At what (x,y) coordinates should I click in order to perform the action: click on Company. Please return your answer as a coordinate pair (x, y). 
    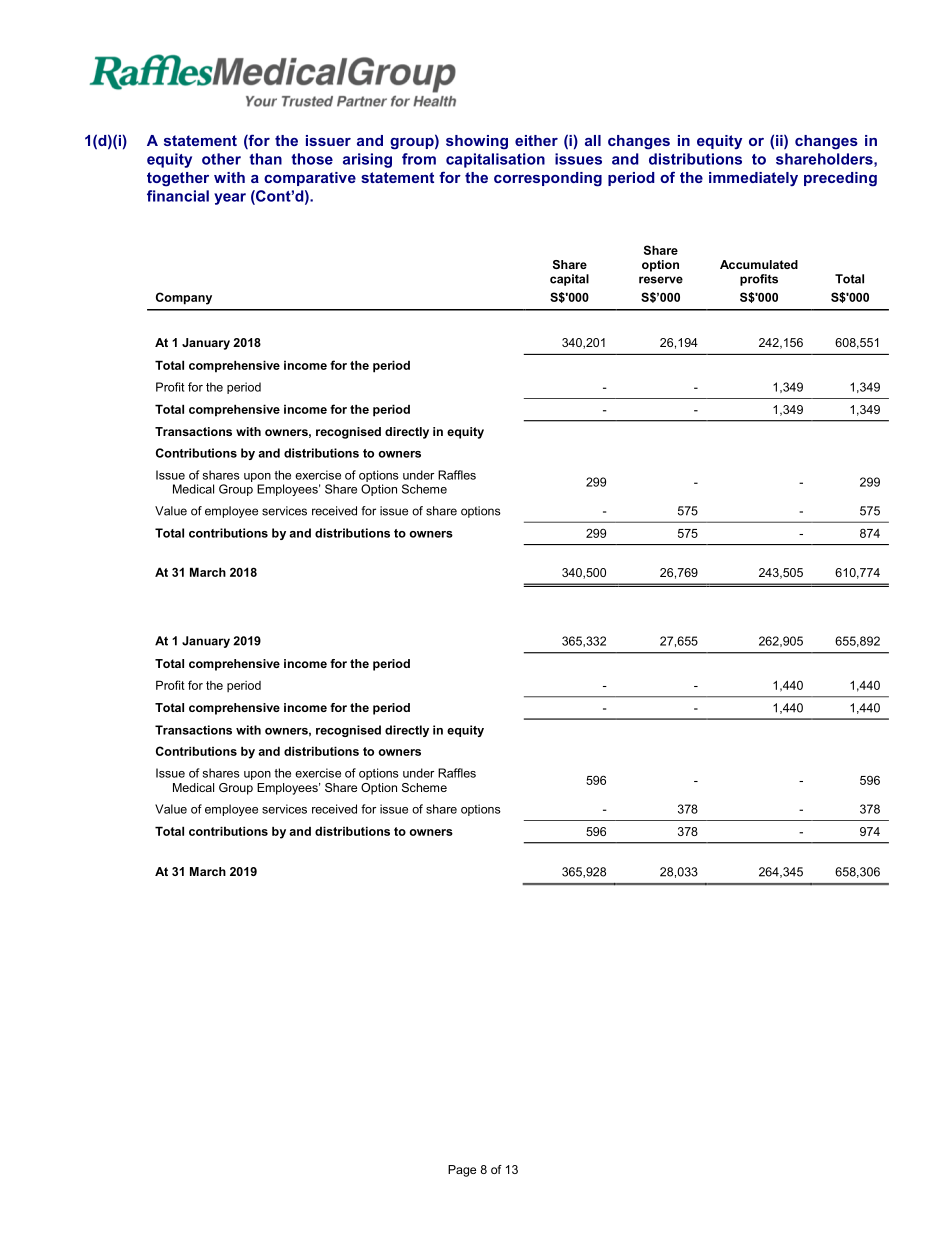
    Looking at the image, I should click on (184, 298).
